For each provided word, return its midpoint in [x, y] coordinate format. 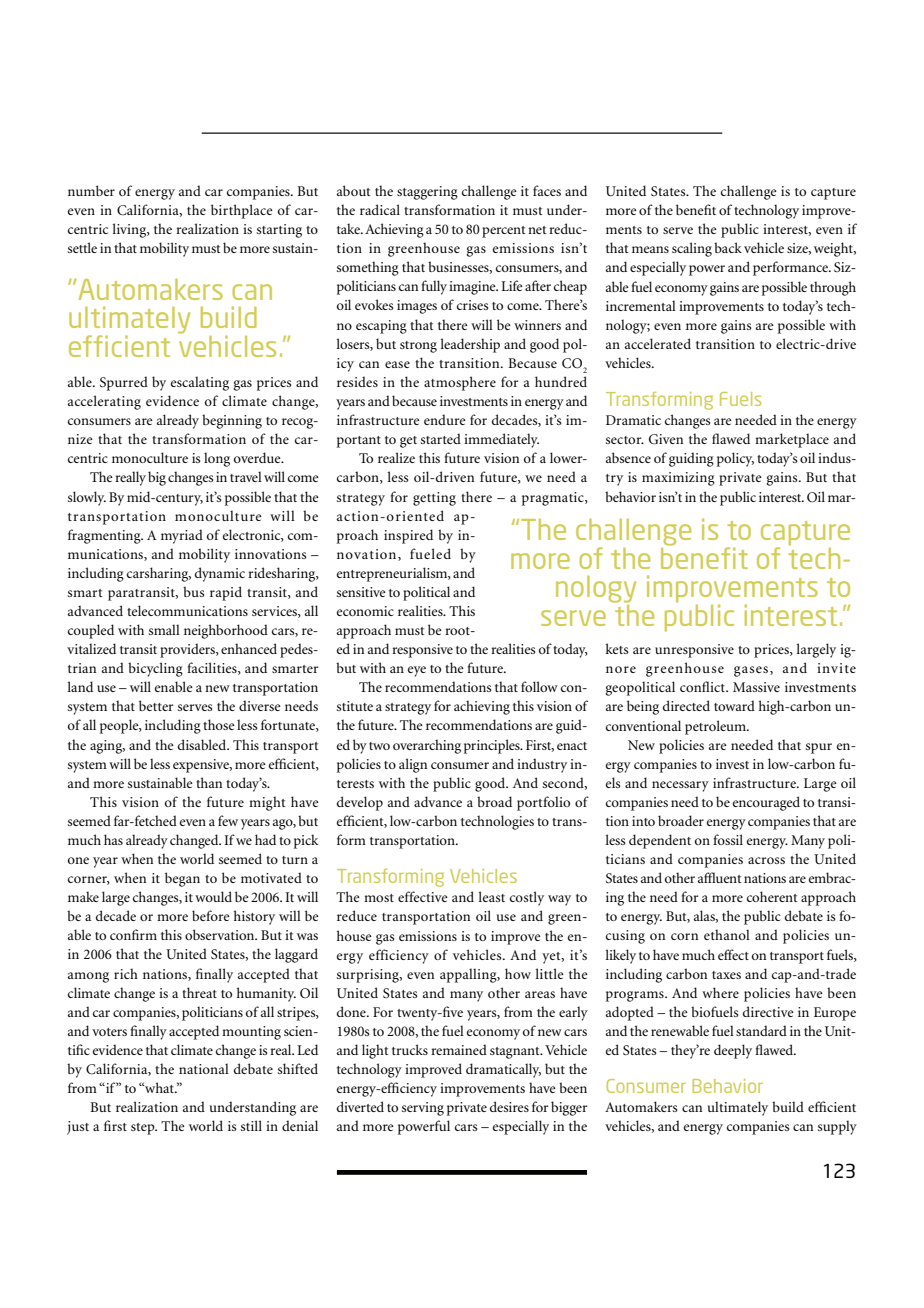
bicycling [155, 669]
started [441, 438]
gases [752, 671]
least [491, 896]
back [728, 247]
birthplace [242, 211]
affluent [720, 877]
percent [504, 232]
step [144, 1129]
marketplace [792, 440]
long [217, 459]
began [182, 879]
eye [417, 671]
